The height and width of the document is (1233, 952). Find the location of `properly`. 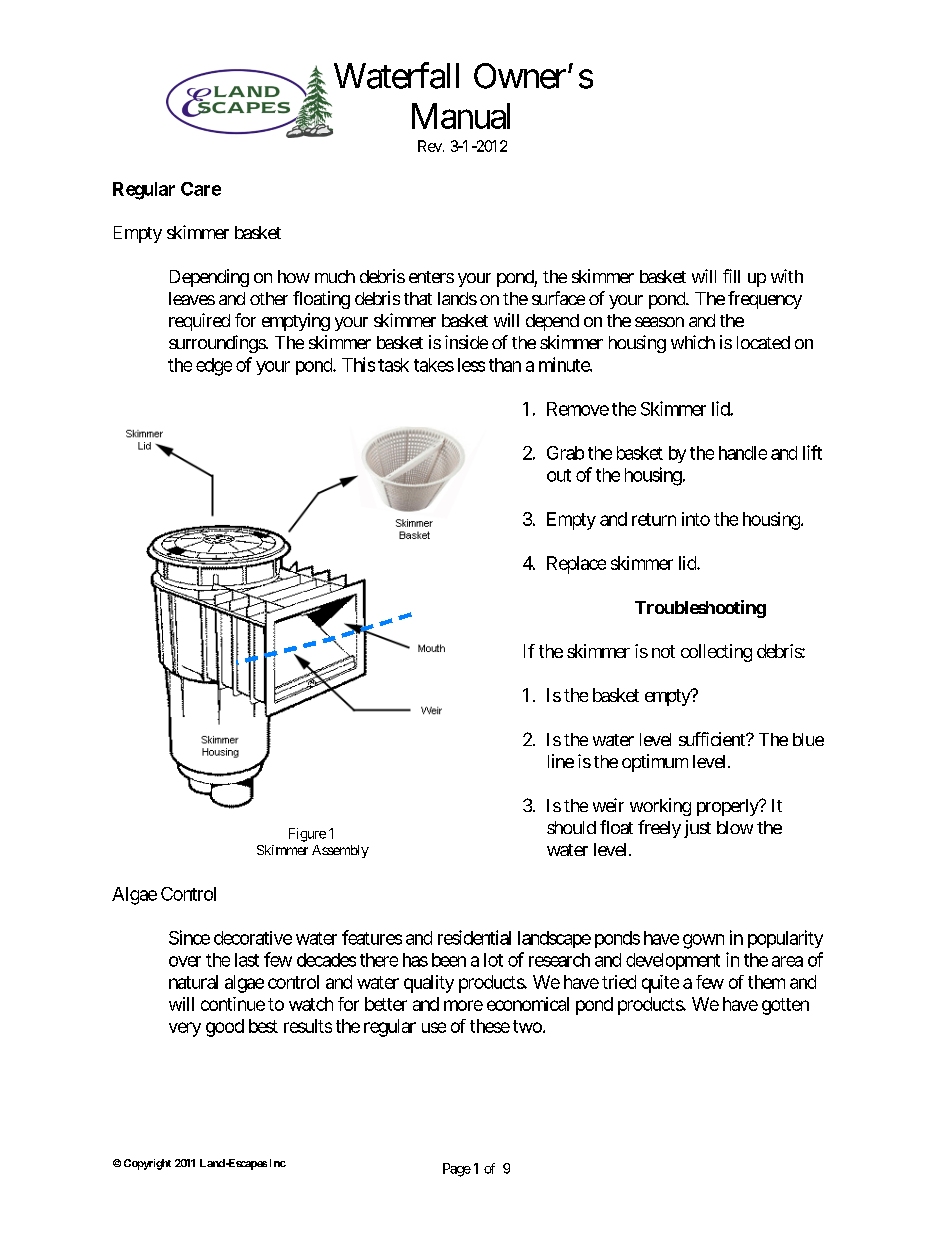

properly is located at coordinates (728, 807).
